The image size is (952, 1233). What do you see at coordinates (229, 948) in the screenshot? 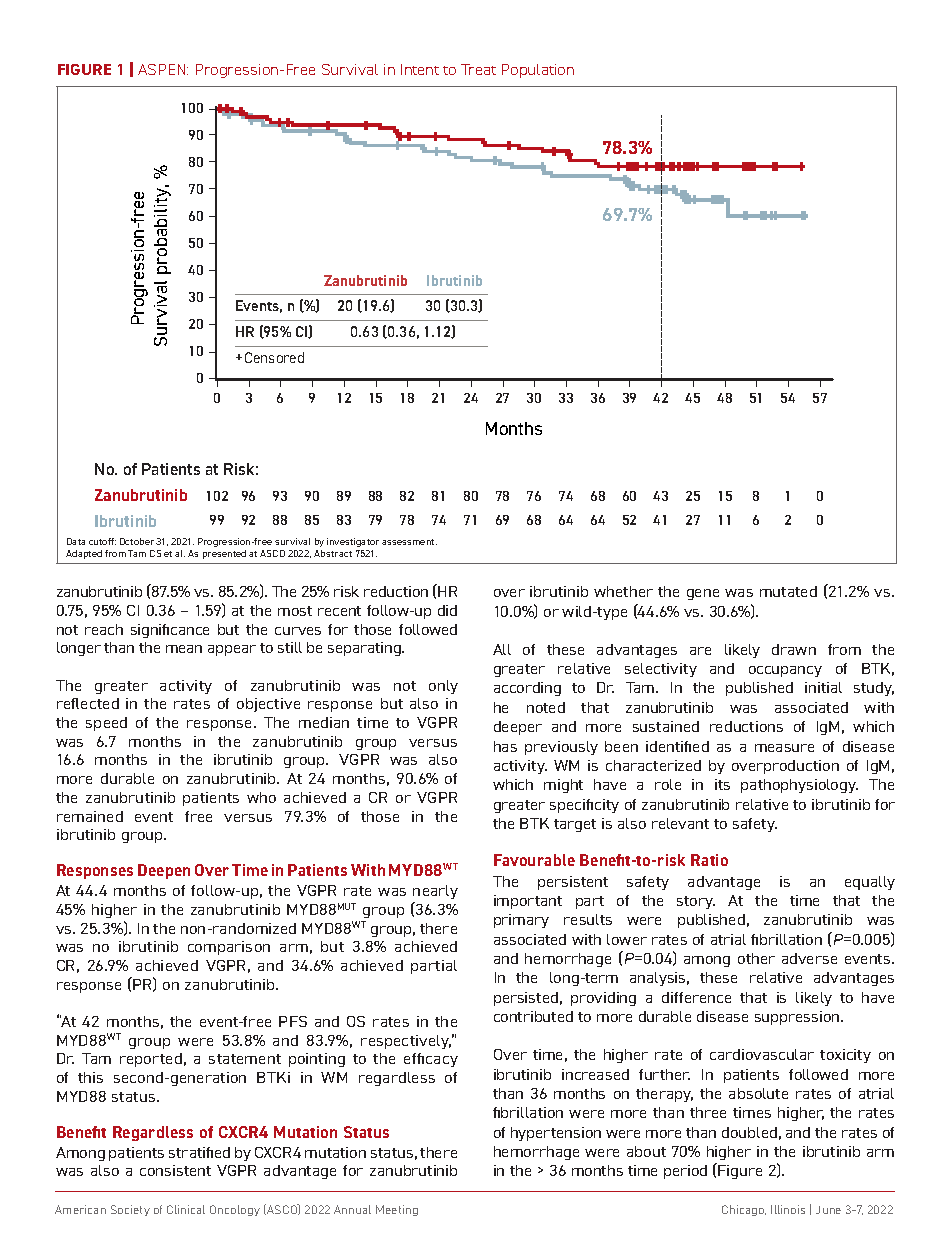
I see `comparison` at bounding box center [229, 948].
